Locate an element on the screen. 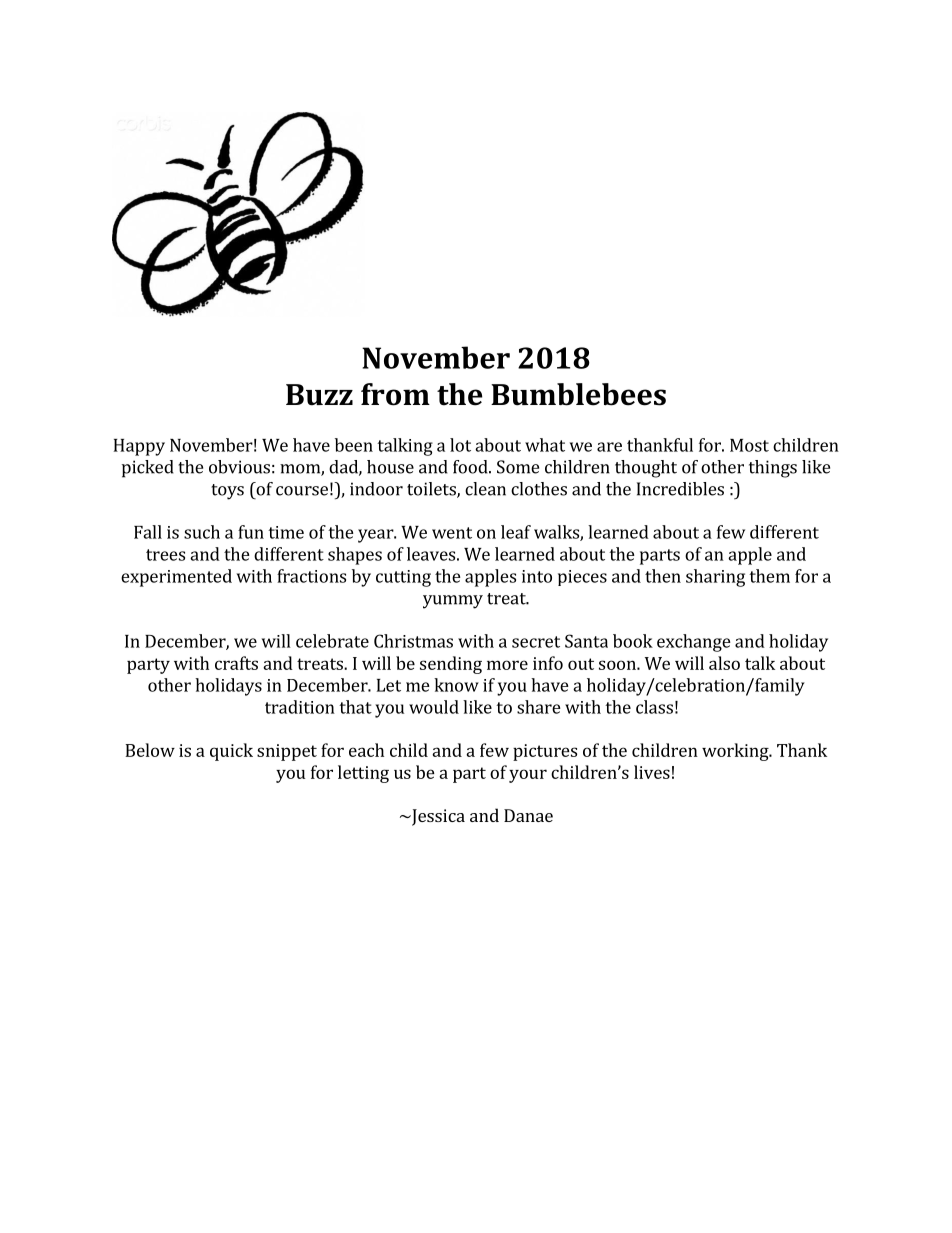 This screenshot has height=1233, width=952. Bumblebees is located at coordinates (578, 394).
